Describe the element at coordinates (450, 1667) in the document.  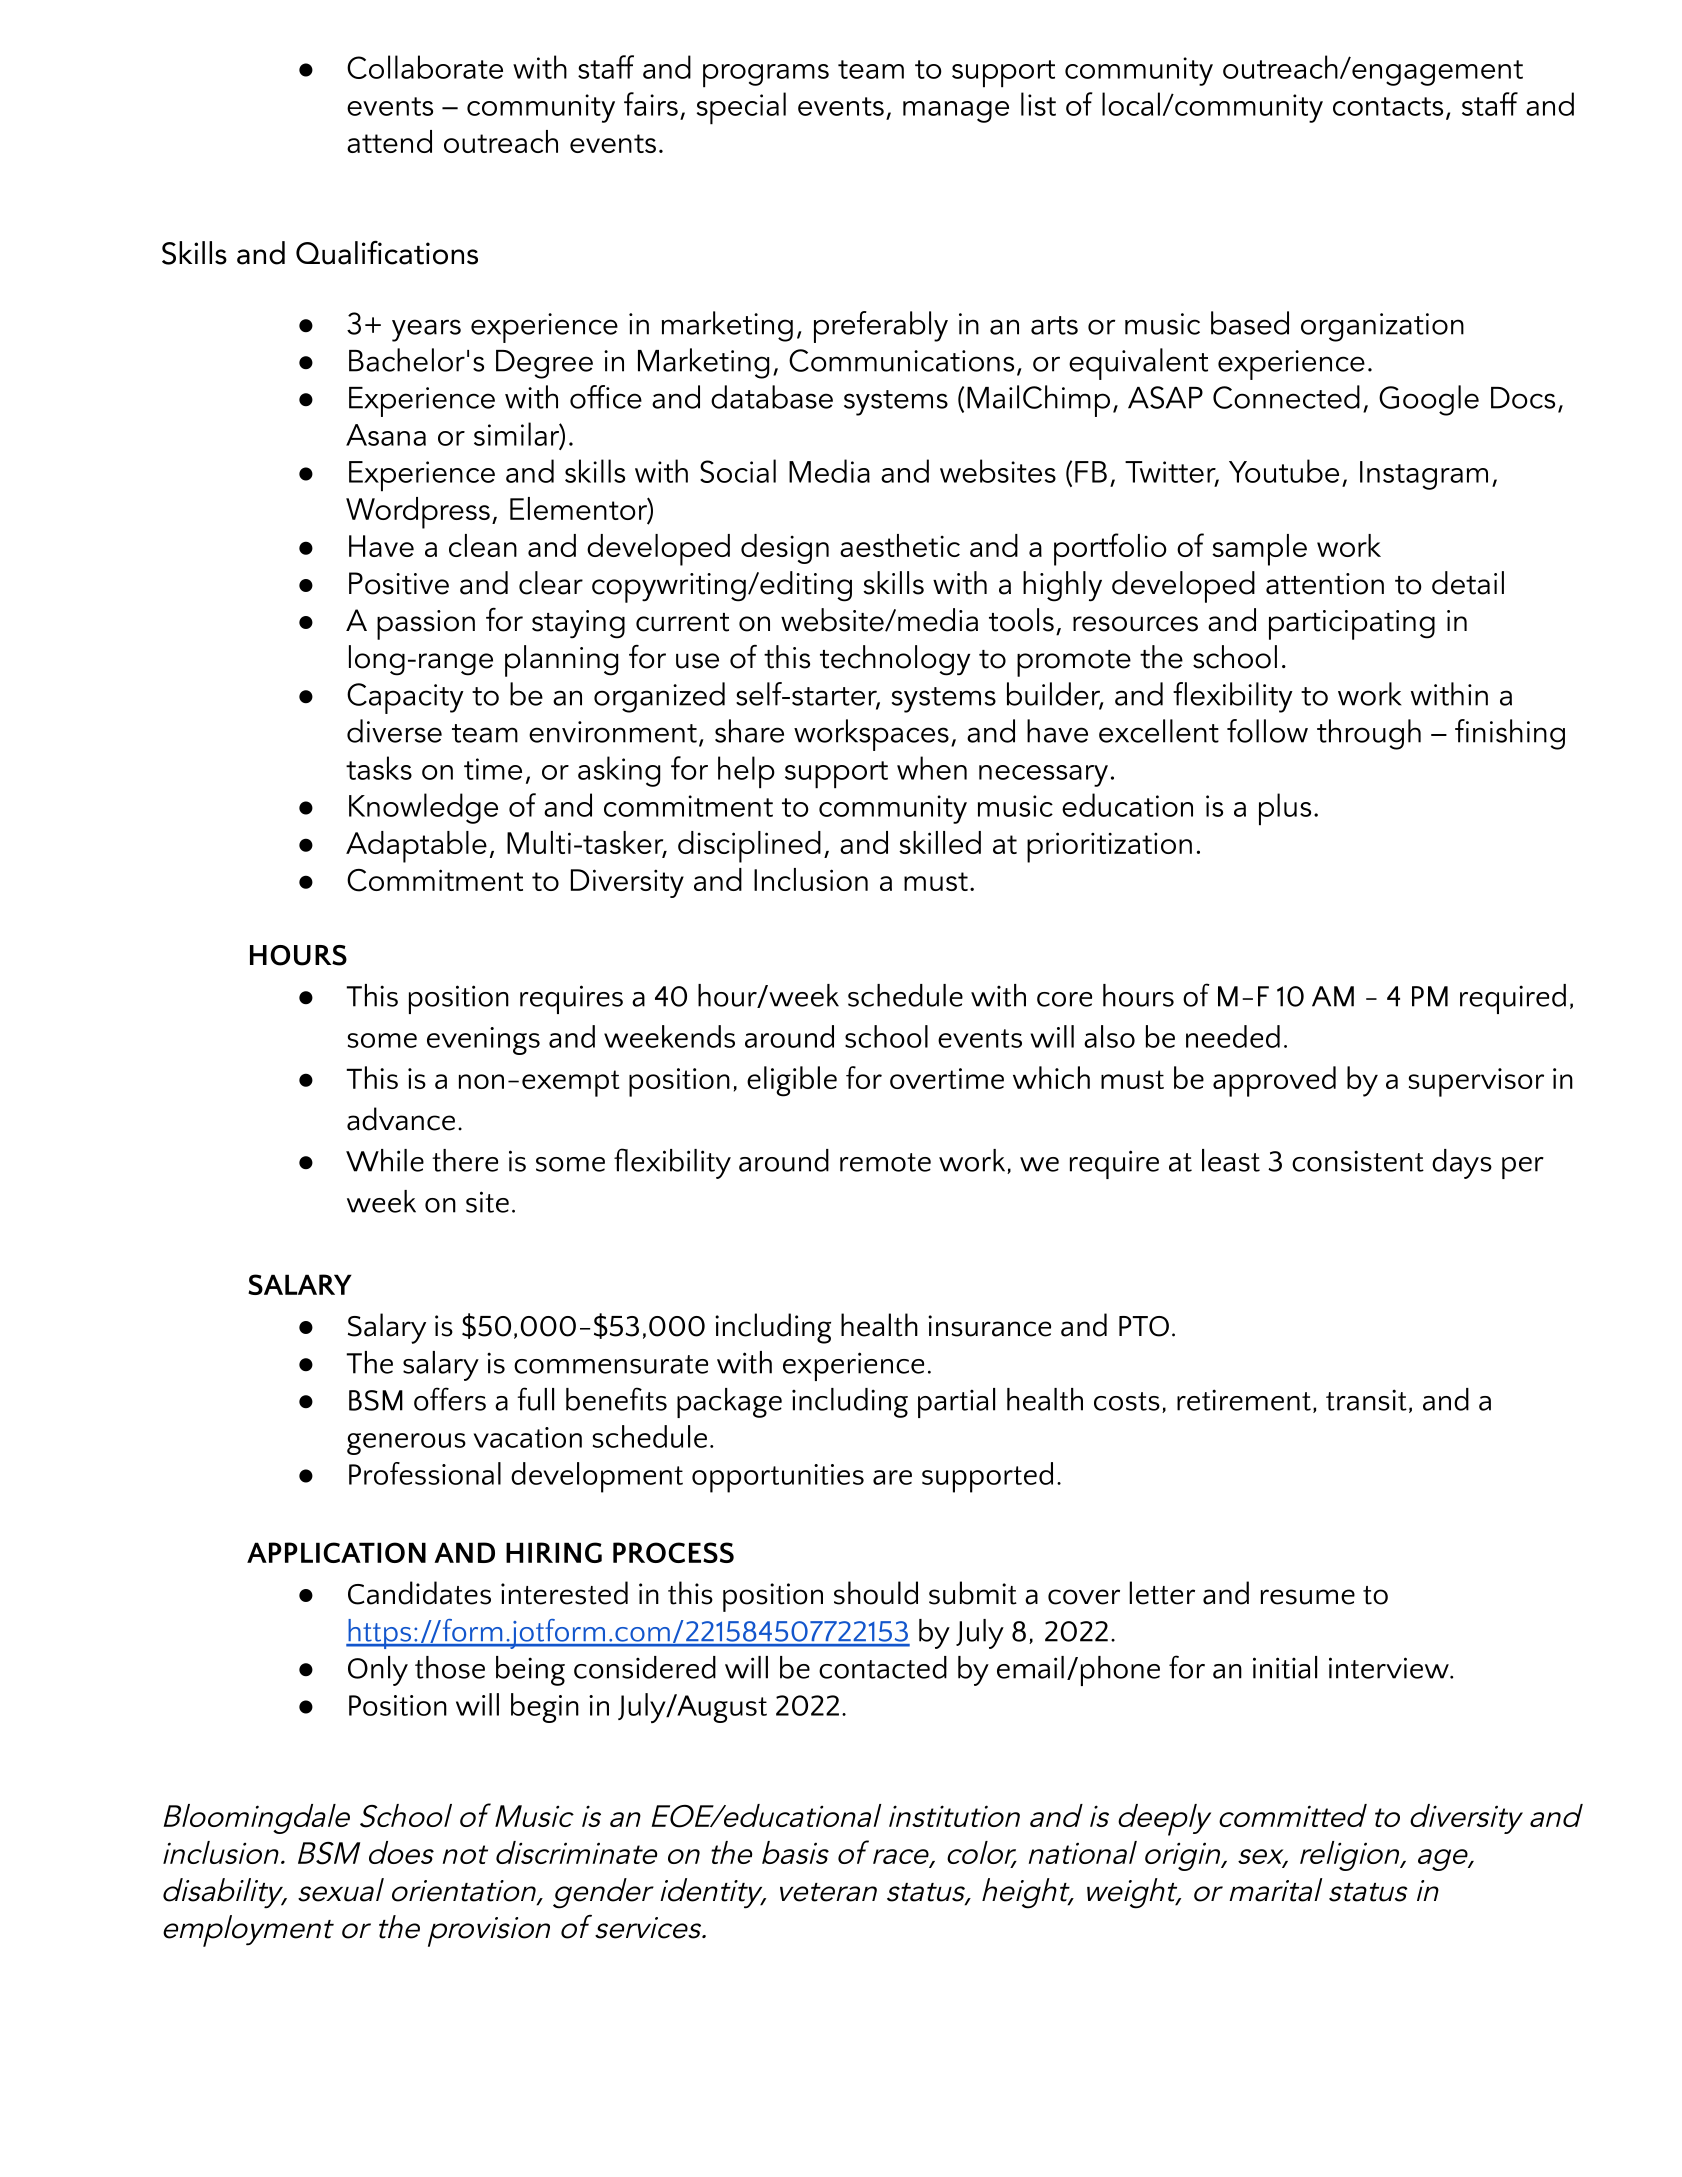
I see `those` at that location.
